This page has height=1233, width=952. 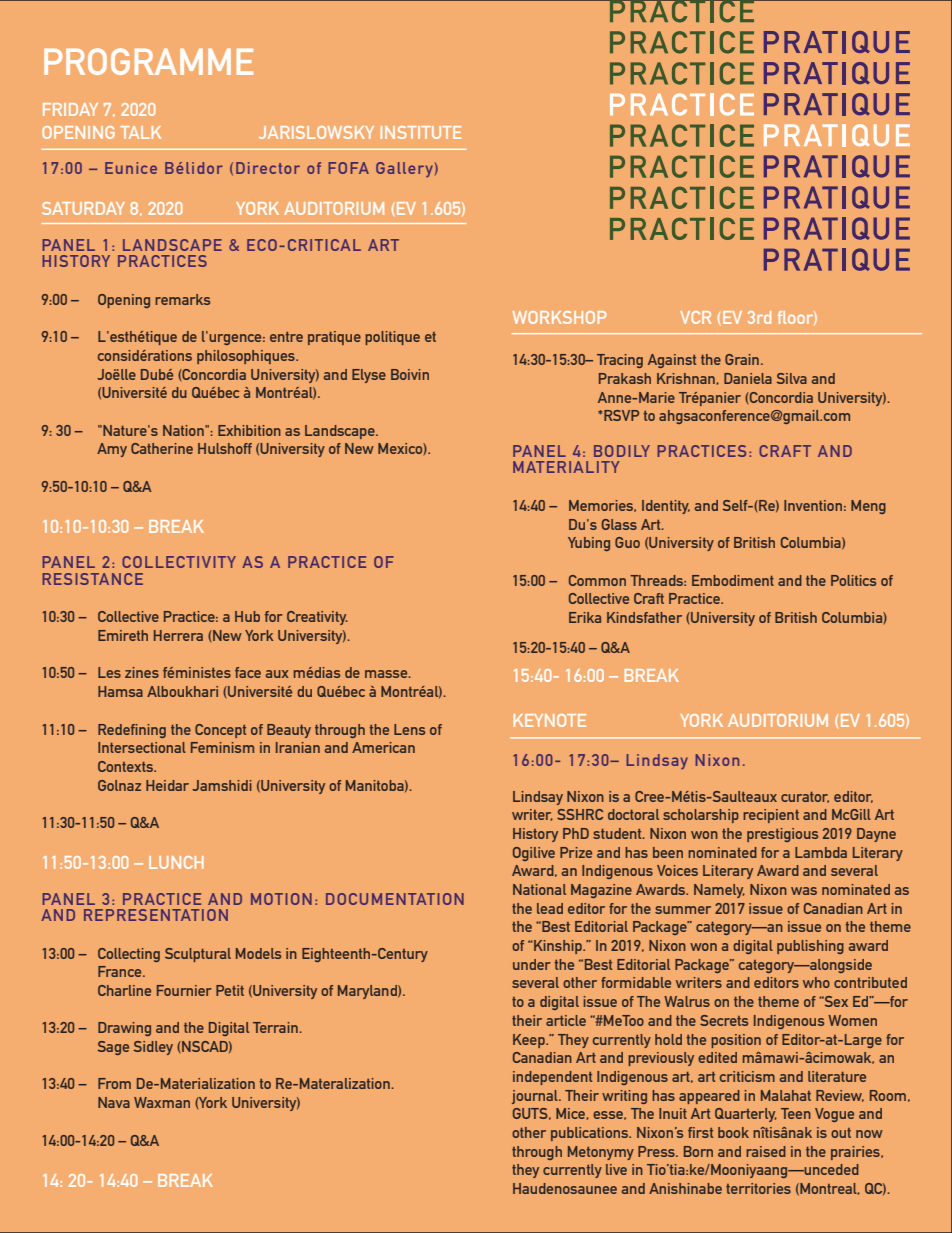 I want to click on INSTITUTE, so click(x=421, y=132).
